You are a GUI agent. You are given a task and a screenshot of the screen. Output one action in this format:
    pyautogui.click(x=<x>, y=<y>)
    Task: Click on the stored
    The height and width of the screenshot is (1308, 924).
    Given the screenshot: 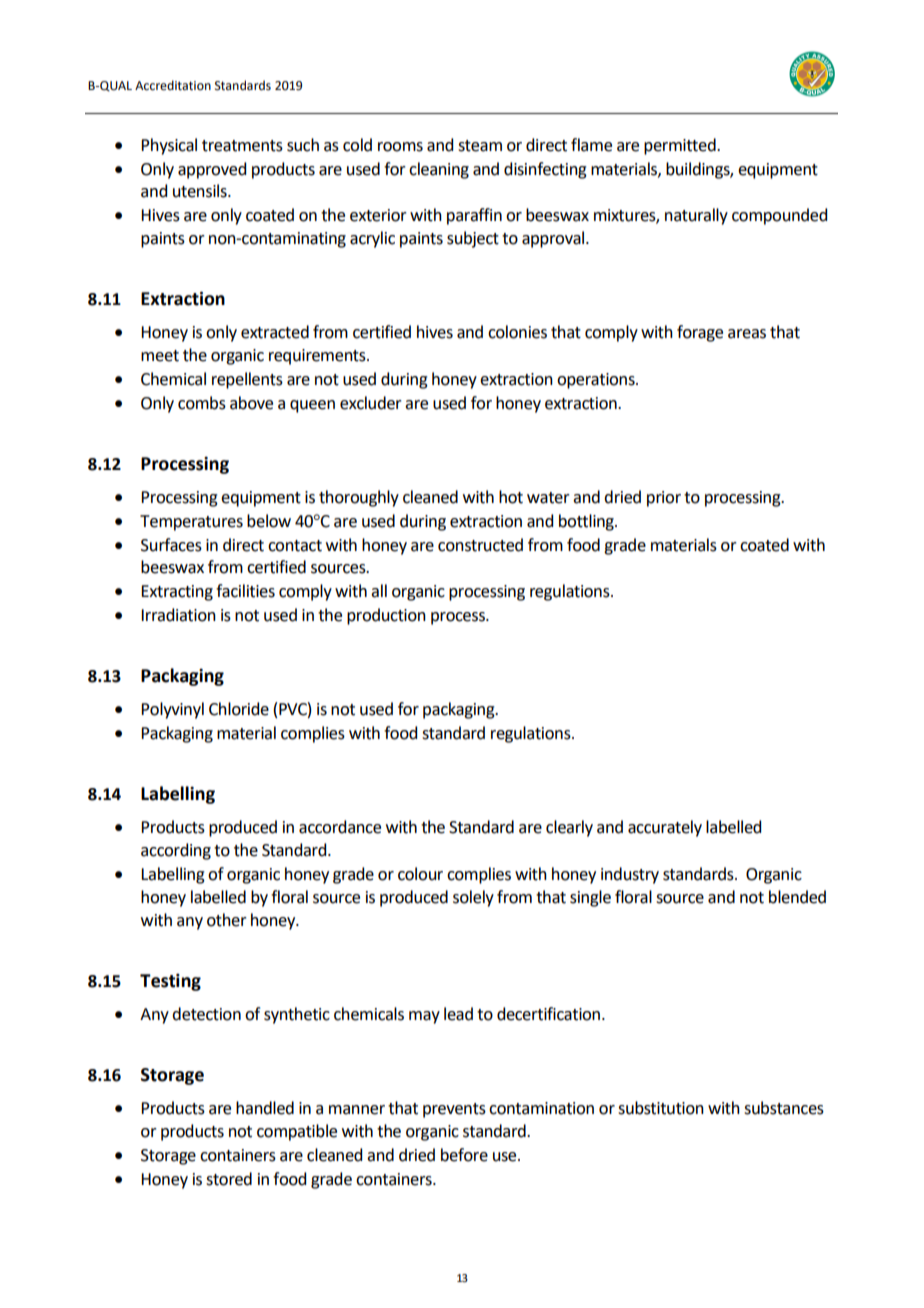 What is the action you would take?
    pyautogui.click(x=229, y=1179)
